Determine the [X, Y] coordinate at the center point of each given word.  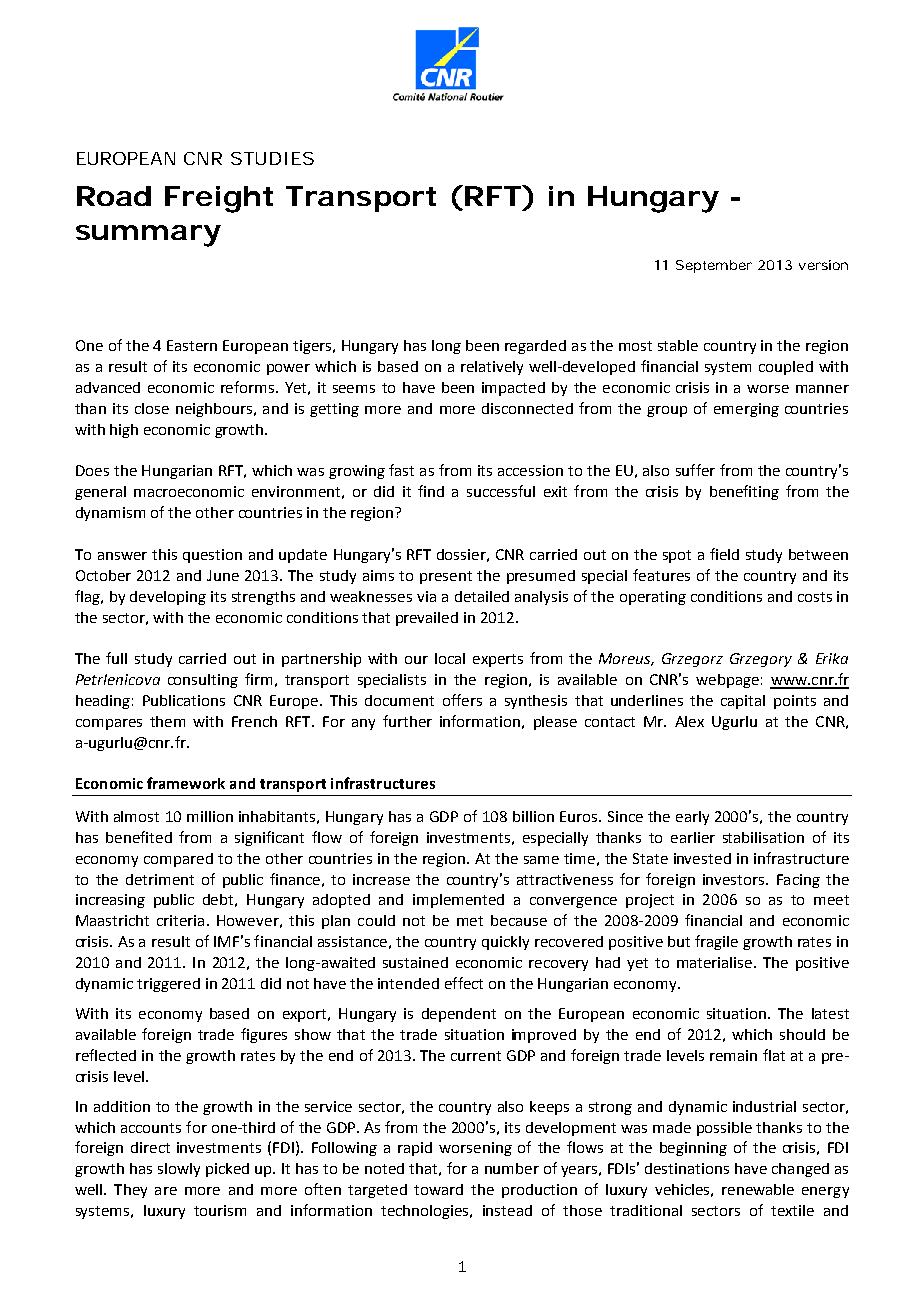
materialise [714, 962]
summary [148, 236]
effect [464, 983]
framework [186, 783]
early [692, 818]
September [714, 266]
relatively [492, 368]
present [446, 577]
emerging [746, 410]
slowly [179, 1170]
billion [533, 816]
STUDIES [272, 158]
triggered [168, 985]
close [152, 408]
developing [168, 598]
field [724, 554]
